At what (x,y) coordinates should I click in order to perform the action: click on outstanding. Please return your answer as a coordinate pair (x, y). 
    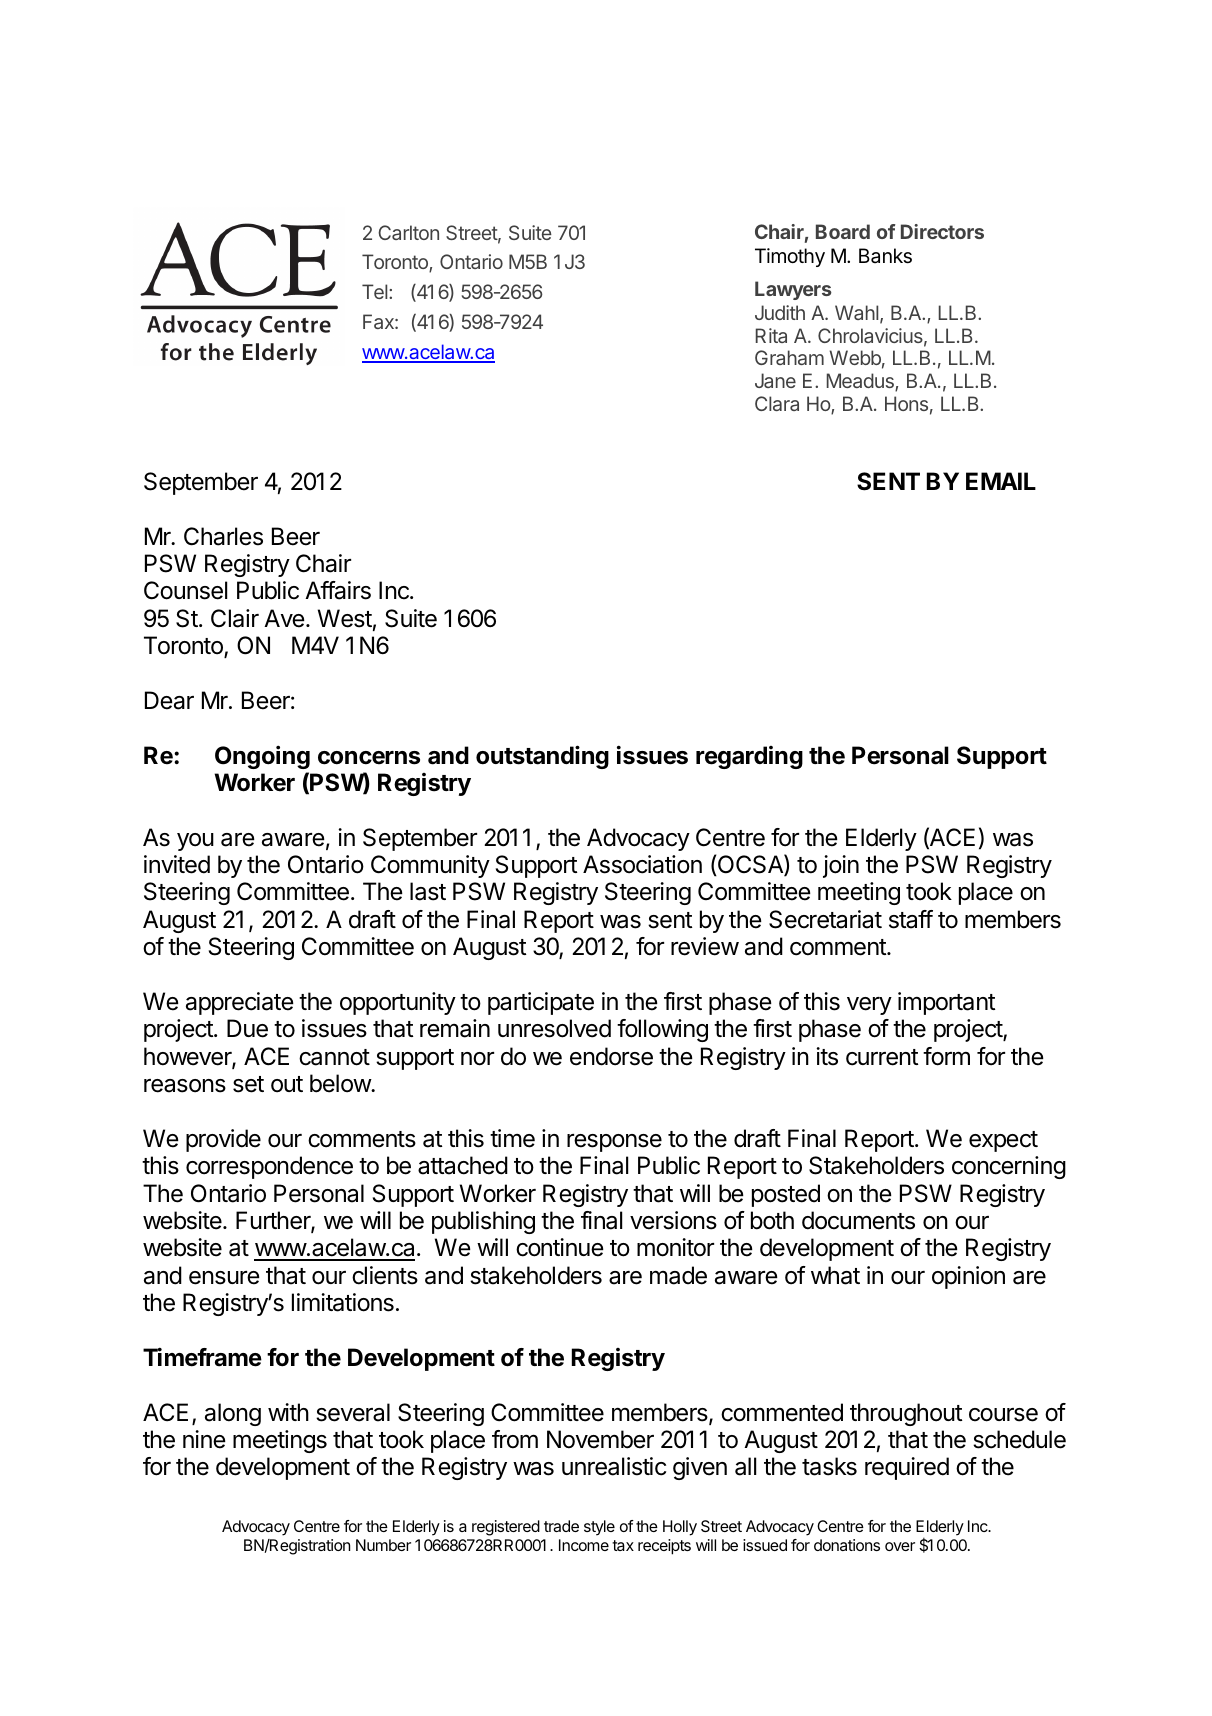
    Looking at the image, I should click on (542, 757).
